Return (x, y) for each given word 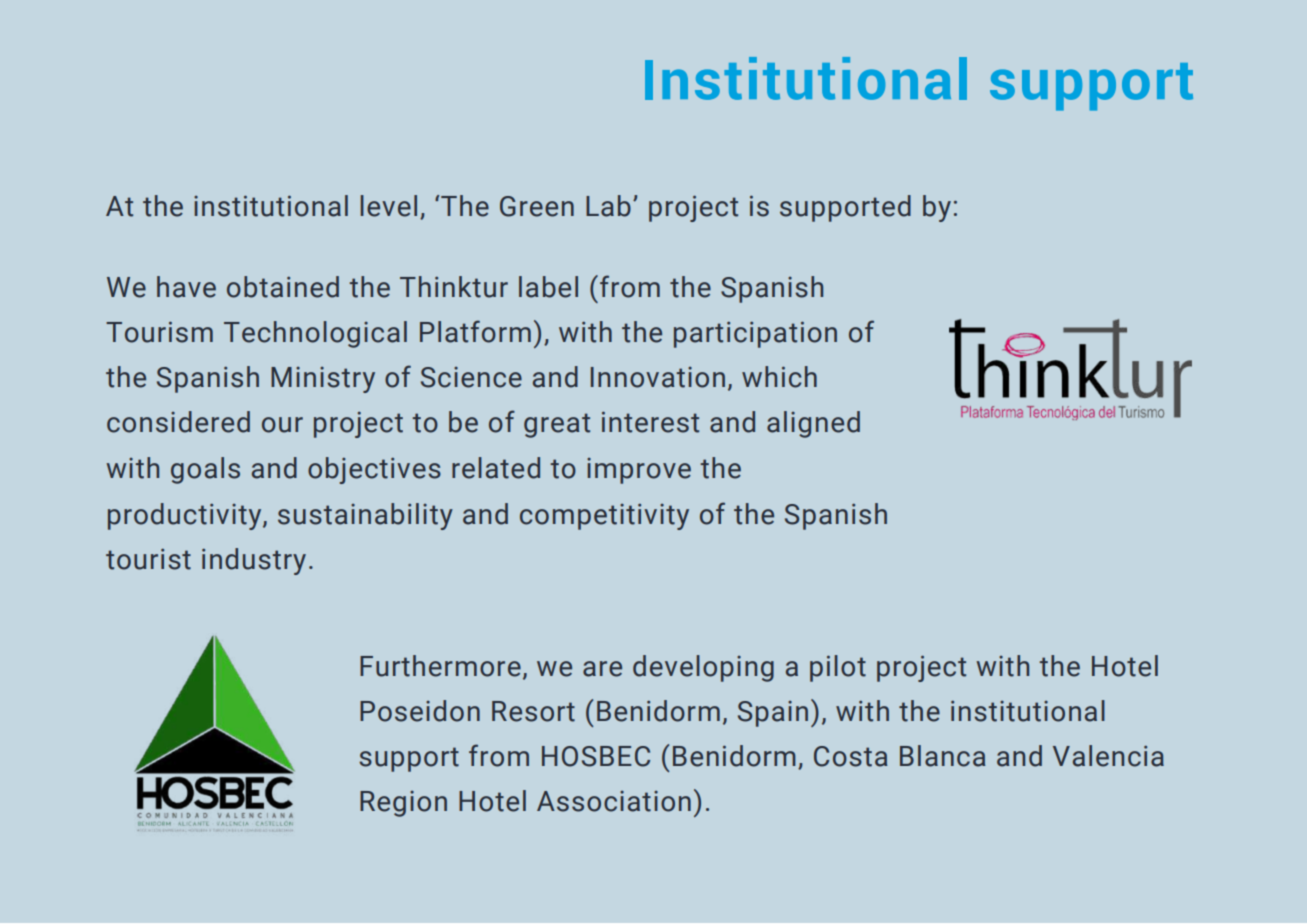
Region (403, 804)
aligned (813, 424)
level (388, 206)
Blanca (943, 756)
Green (537, 206)
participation (755, 334)
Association (614, 801)
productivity (186, 516)
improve (639, 471)
